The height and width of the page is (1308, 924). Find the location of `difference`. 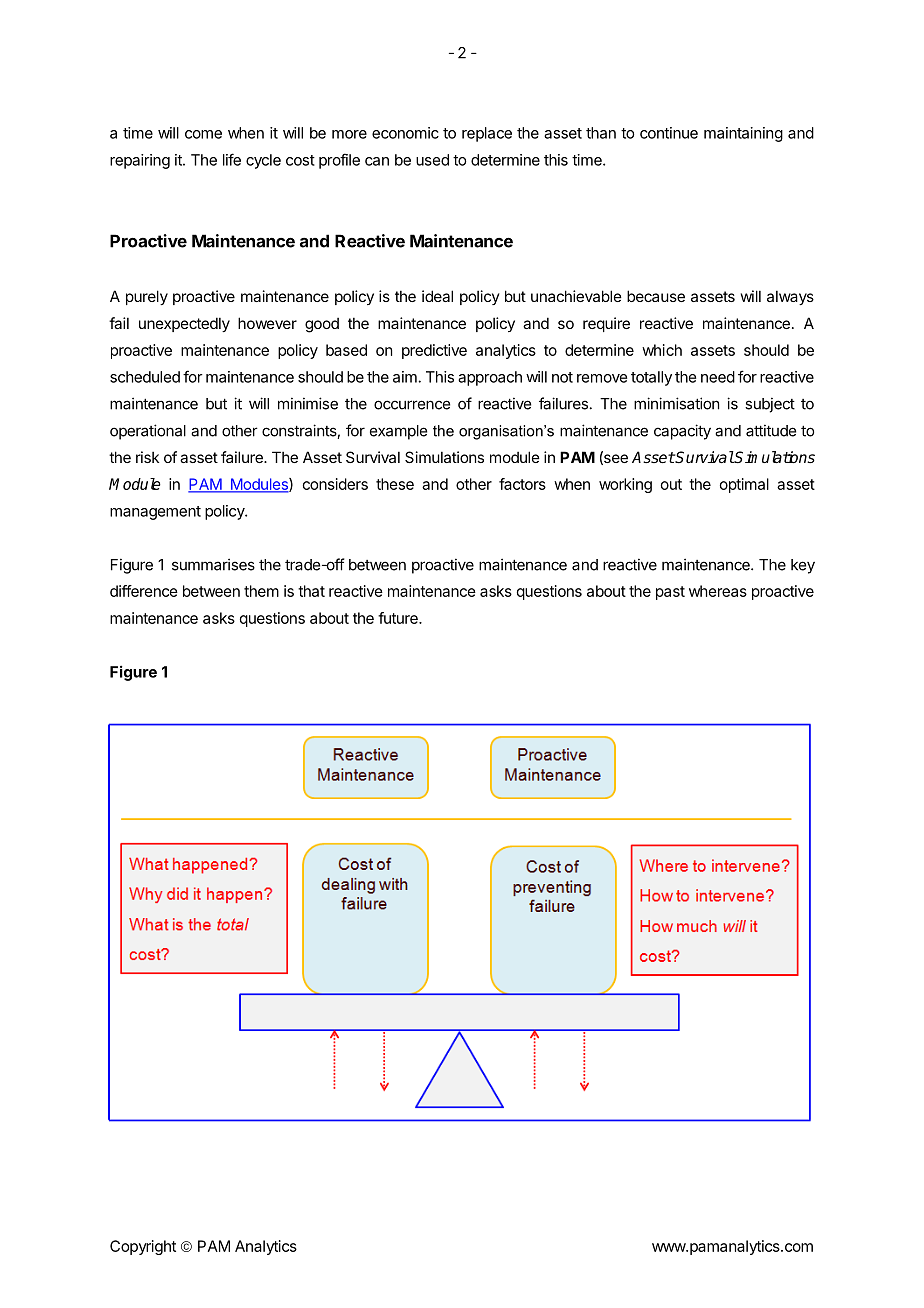

difference is located at coordinates (144, 591).
